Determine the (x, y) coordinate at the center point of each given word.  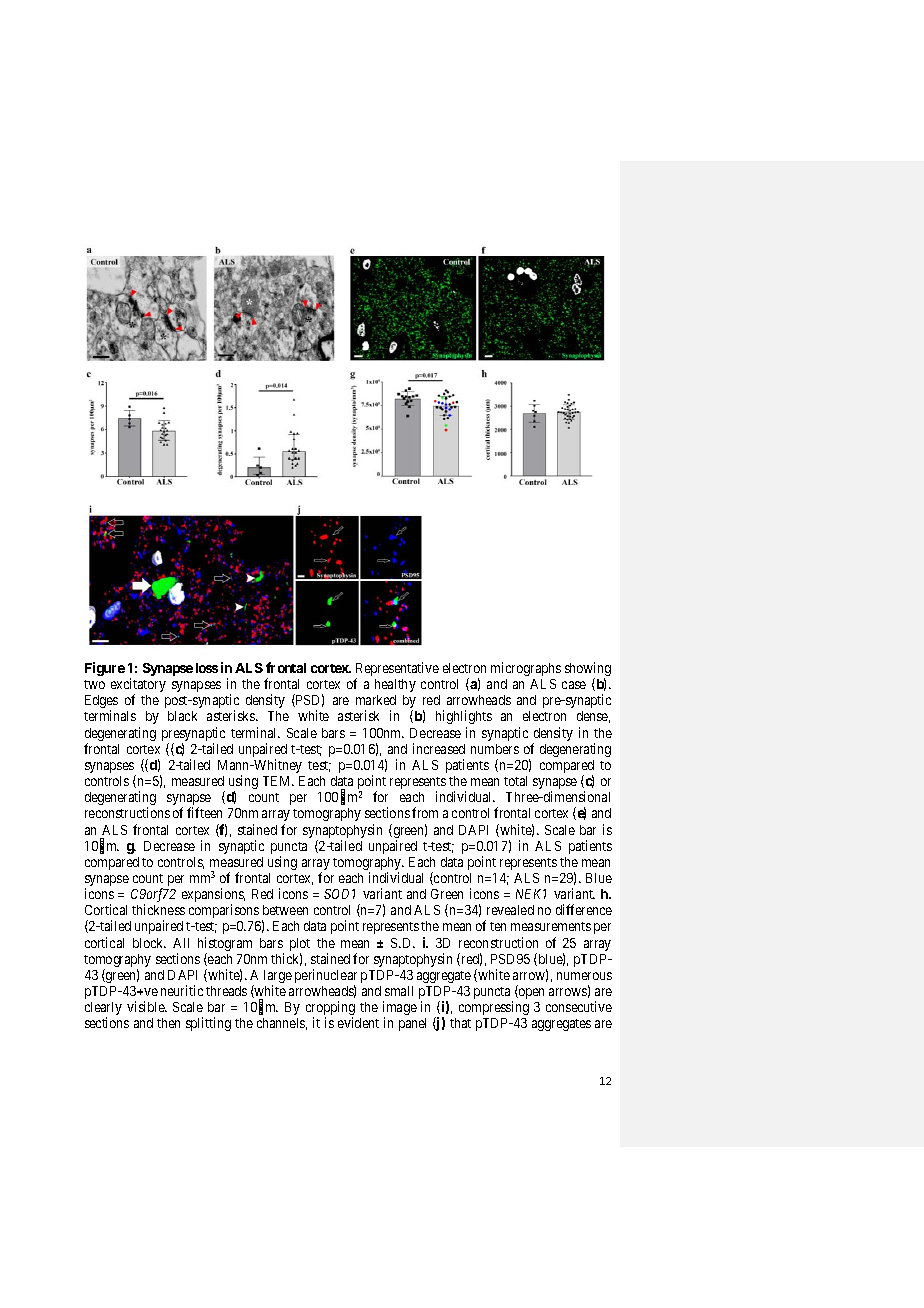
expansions (213, 896)
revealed (510, 910)
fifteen (204, 812)
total (515, 781)
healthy (395, 685)
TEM (278, 781)
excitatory (138, 686)
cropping (330, 1009)
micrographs (526, 669)
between (285, 910)
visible (147, 1006)
